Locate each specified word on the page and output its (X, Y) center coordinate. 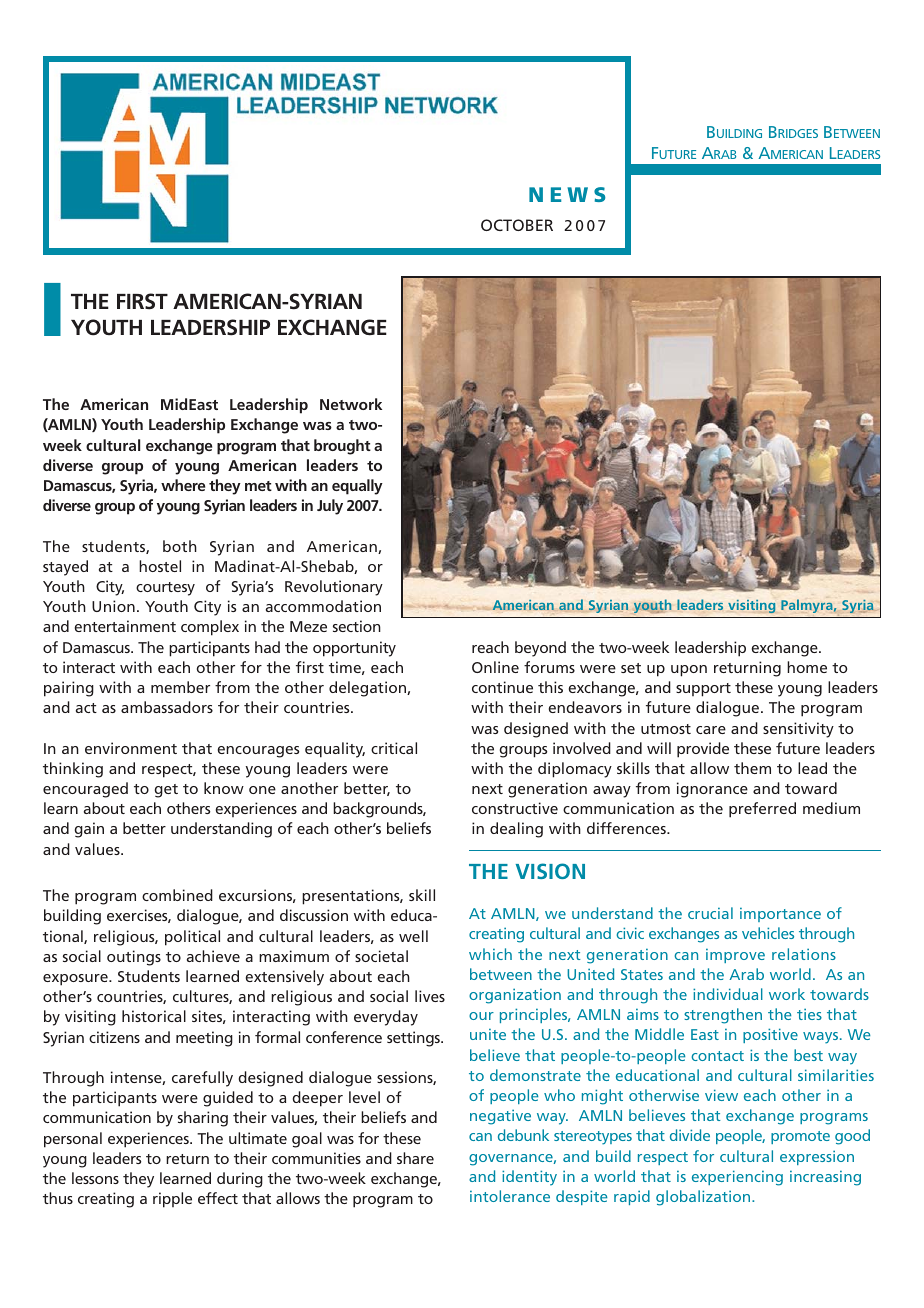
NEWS (567, 194)
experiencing (737, 1178)
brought (342, 447)
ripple (172, 1200)
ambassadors (167, 707)
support (703, 690)
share (415, 1158)
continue (502, 687)
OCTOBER (517, 225)
